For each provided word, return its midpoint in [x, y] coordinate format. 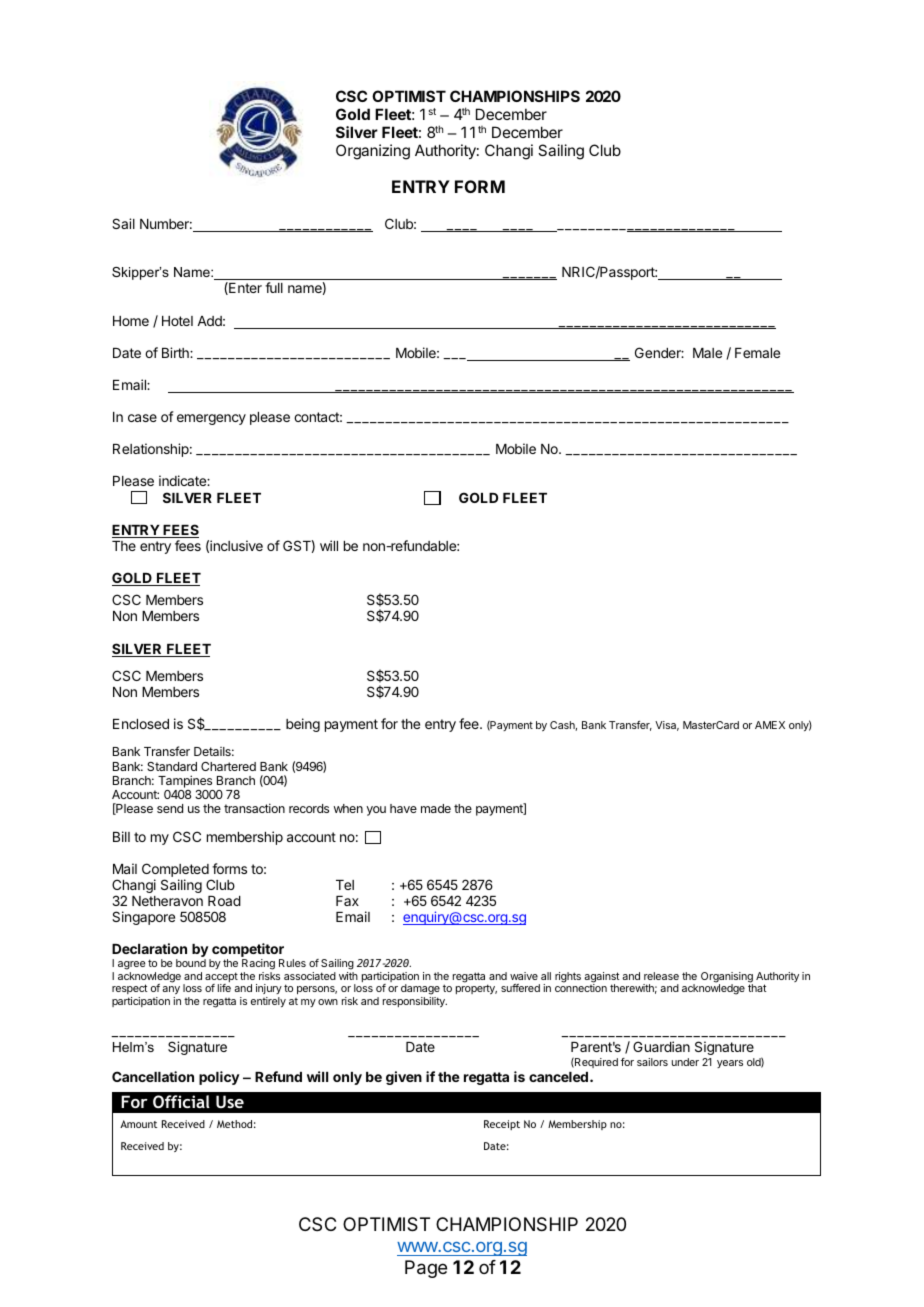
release [661, 976]
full [274, 287]
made [436, 808]
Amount [138, 1124]
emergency [211, 419]
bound [191, 963]
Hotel [177, 321]
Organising [727, 978]
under [685, 1062]
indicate [183, 480]
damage [420, 991]
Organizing [373, 152]
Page [426, 1269]
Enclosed [141, 724]
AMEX [770, 725]
